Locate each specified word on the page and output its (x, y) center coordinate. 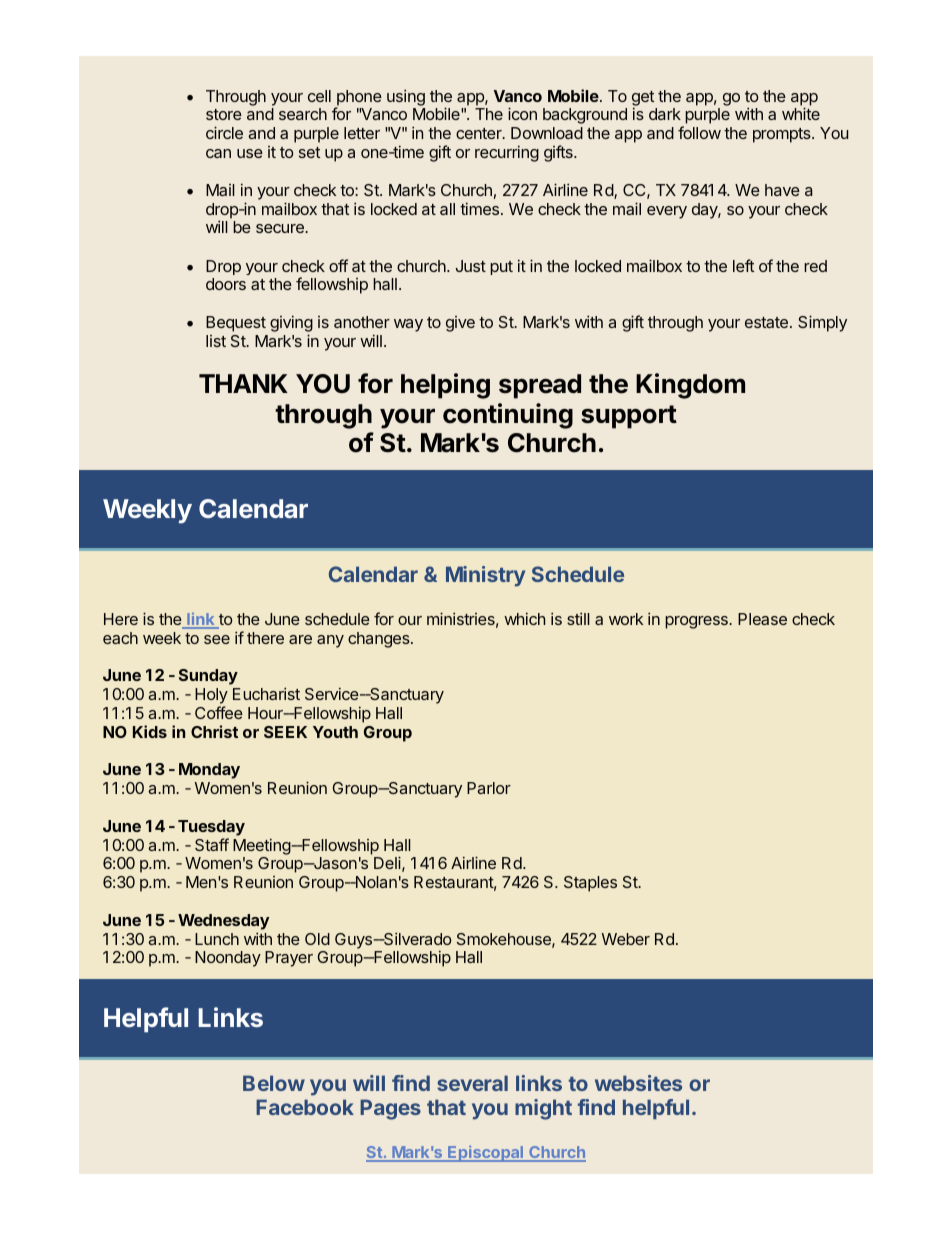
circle (224, 132)
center (480, 133)
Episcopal (486, 1154)
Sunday (208, 677)
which (524, 618)
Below (274, 1083)
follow (699, 132)
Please (762, 619)
